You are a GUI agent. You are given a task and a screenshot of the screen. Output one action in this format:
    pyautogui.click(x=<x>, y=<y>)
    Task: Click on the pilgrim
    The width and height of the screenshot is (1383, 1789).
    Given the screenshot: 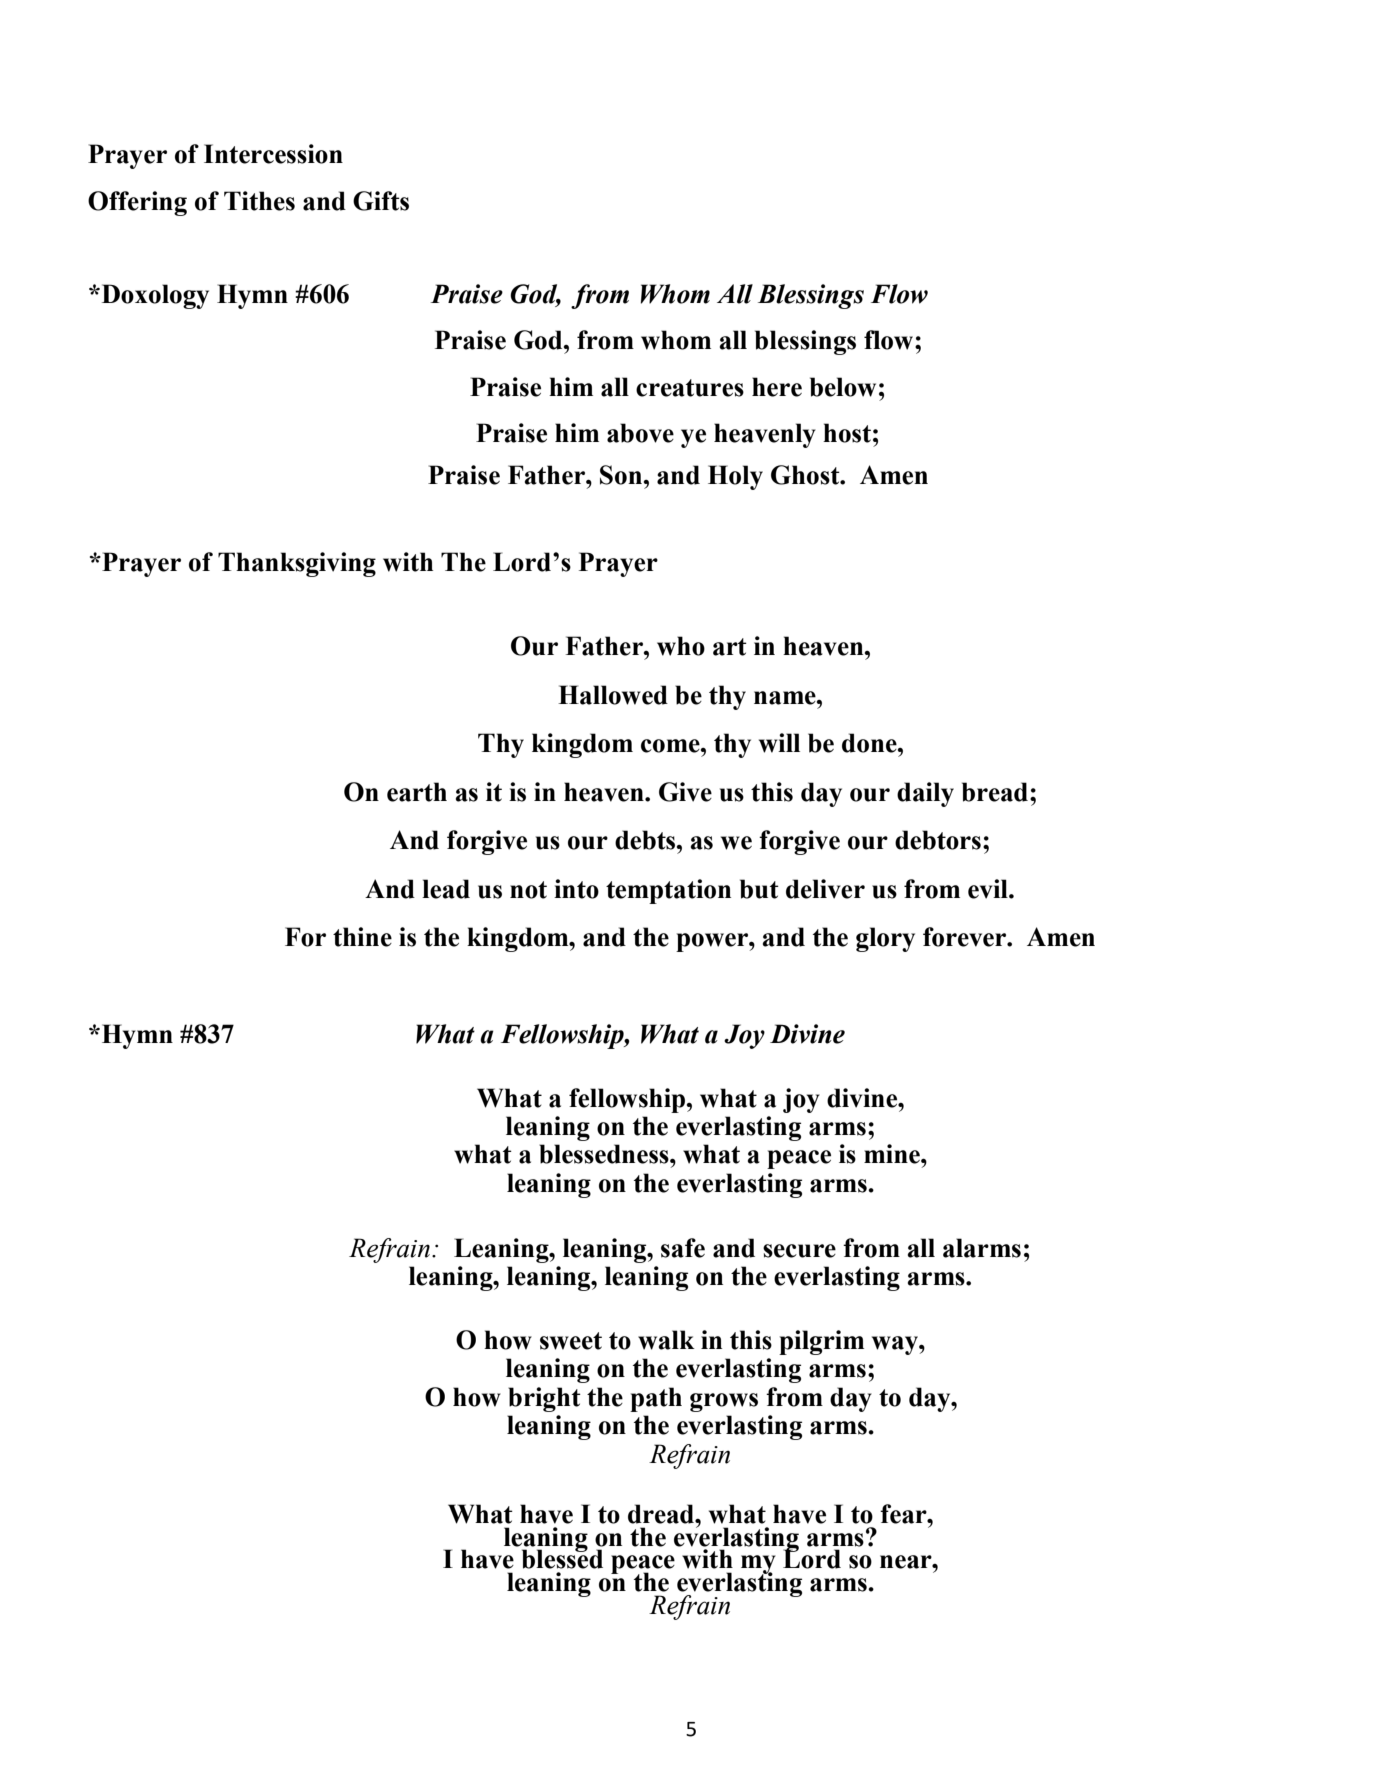 What is the action you would take?
    pyautogui.click(x=821, y=1342)
